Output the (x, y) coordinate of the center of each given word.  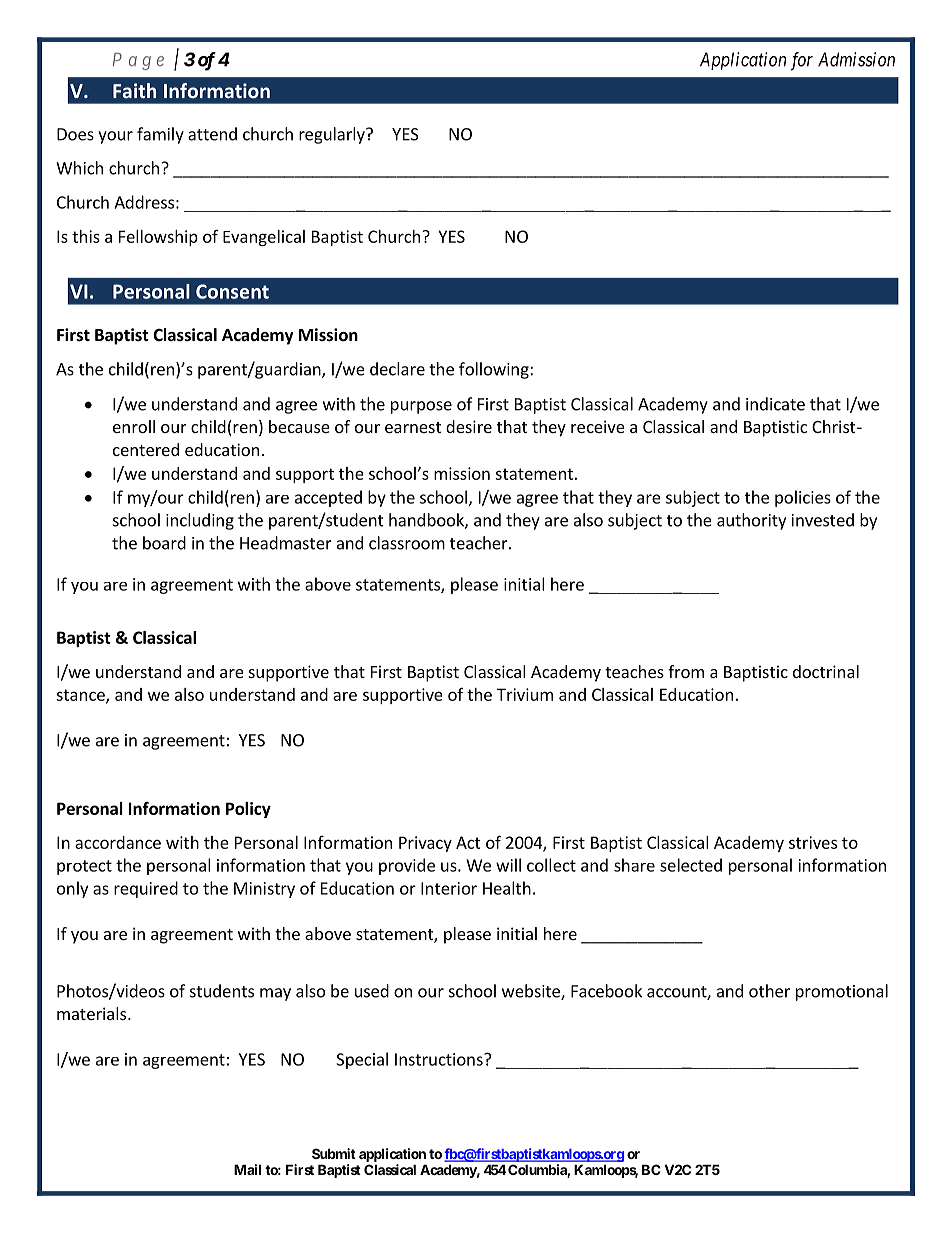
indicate (775, 404)
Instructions (440, 1059)
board (164, 543)
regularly (333, 135)
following (495, 370)
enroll (134, 426)
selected (691, 865)
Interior (449, 888)
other (769, 991)
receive (598, 426)
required (146, 889)
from (686, 671)
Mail (247, 1169)
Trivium (525, 694)
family (160, 135)
